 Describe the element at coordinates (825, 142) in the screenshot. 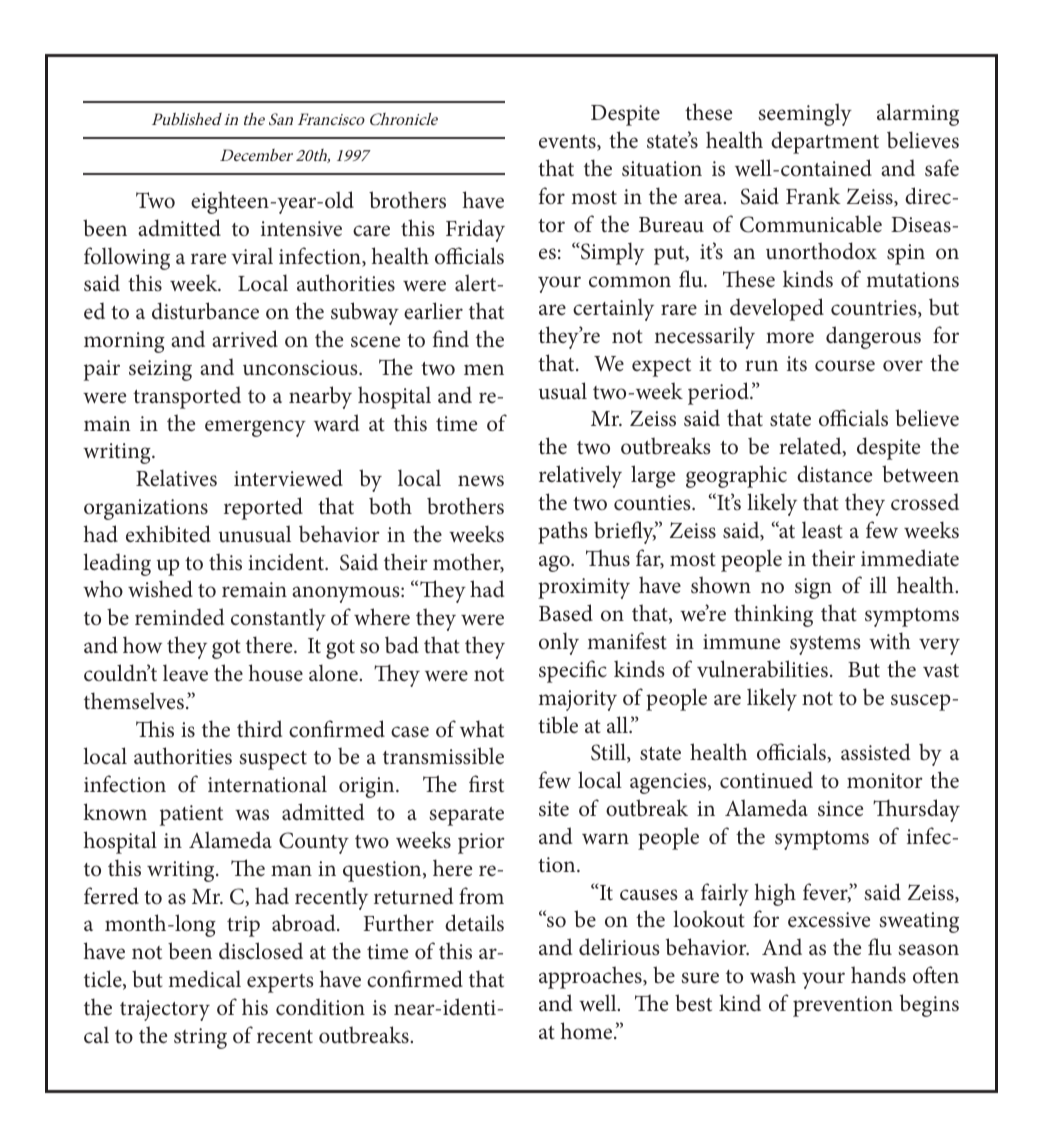

I see `department` at that location.
